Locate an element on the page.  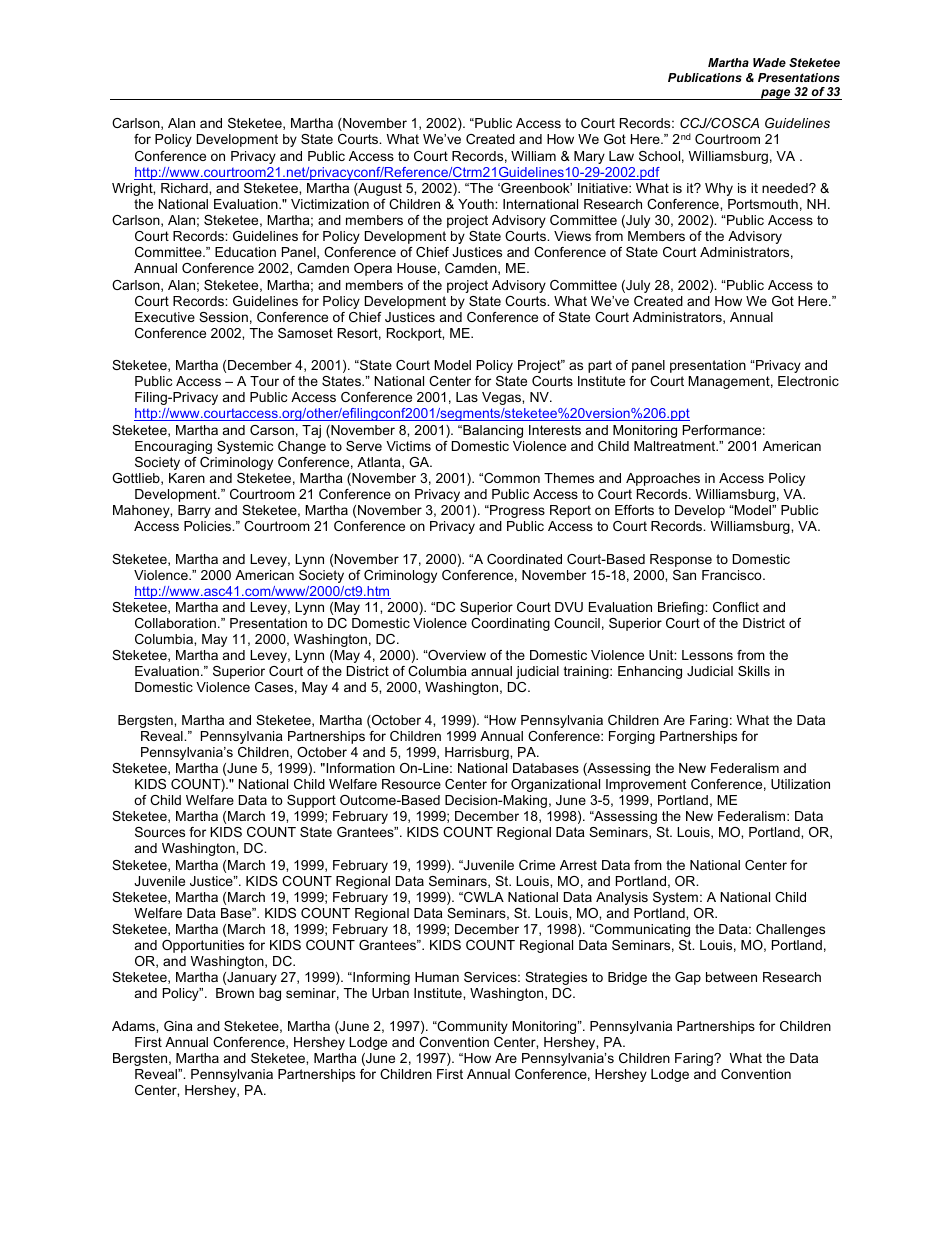
Human is located at coordinates (437, 977).
